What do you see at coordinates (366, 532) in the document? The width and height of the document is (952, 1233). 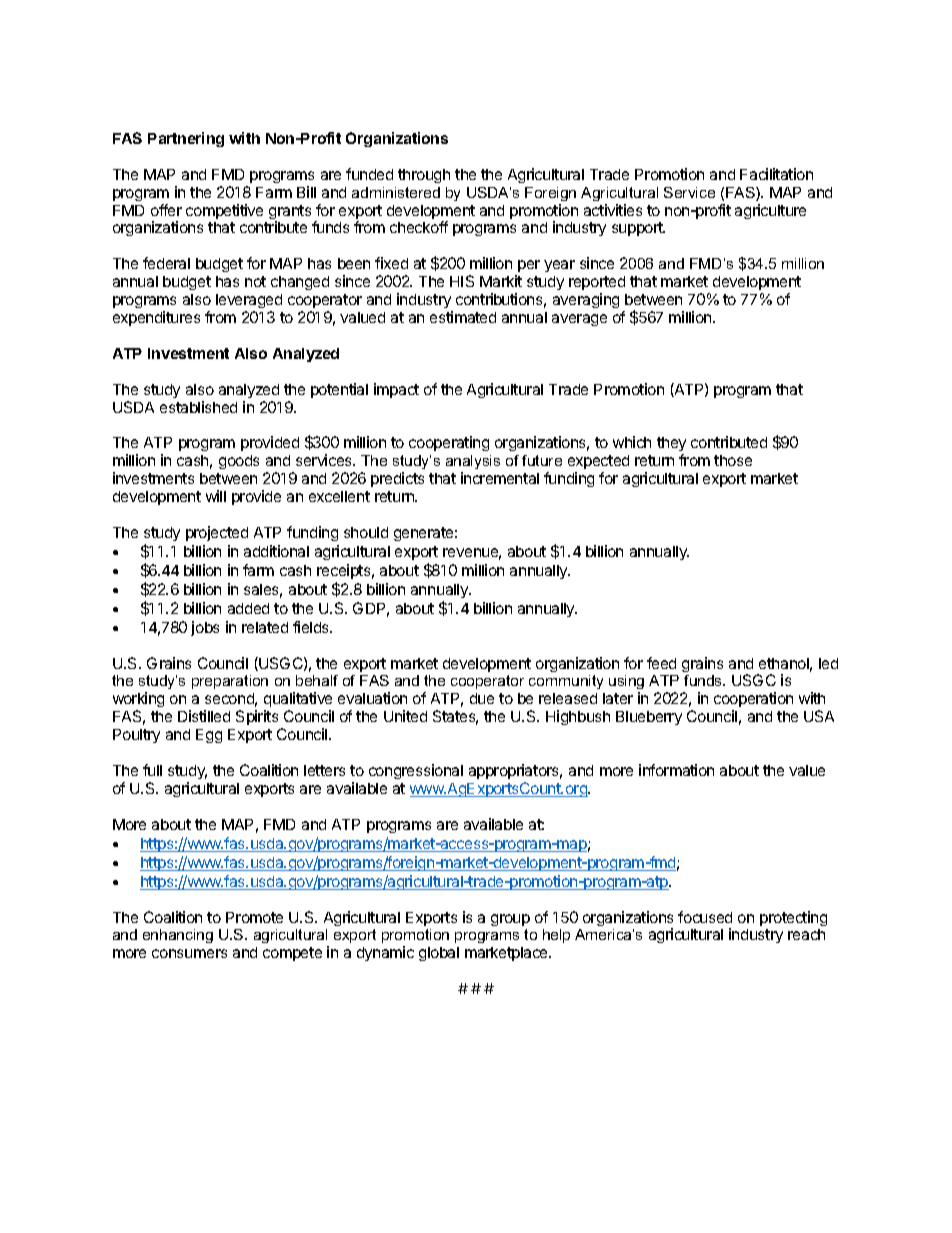 I see `should` at bounding box center [366, 532].
